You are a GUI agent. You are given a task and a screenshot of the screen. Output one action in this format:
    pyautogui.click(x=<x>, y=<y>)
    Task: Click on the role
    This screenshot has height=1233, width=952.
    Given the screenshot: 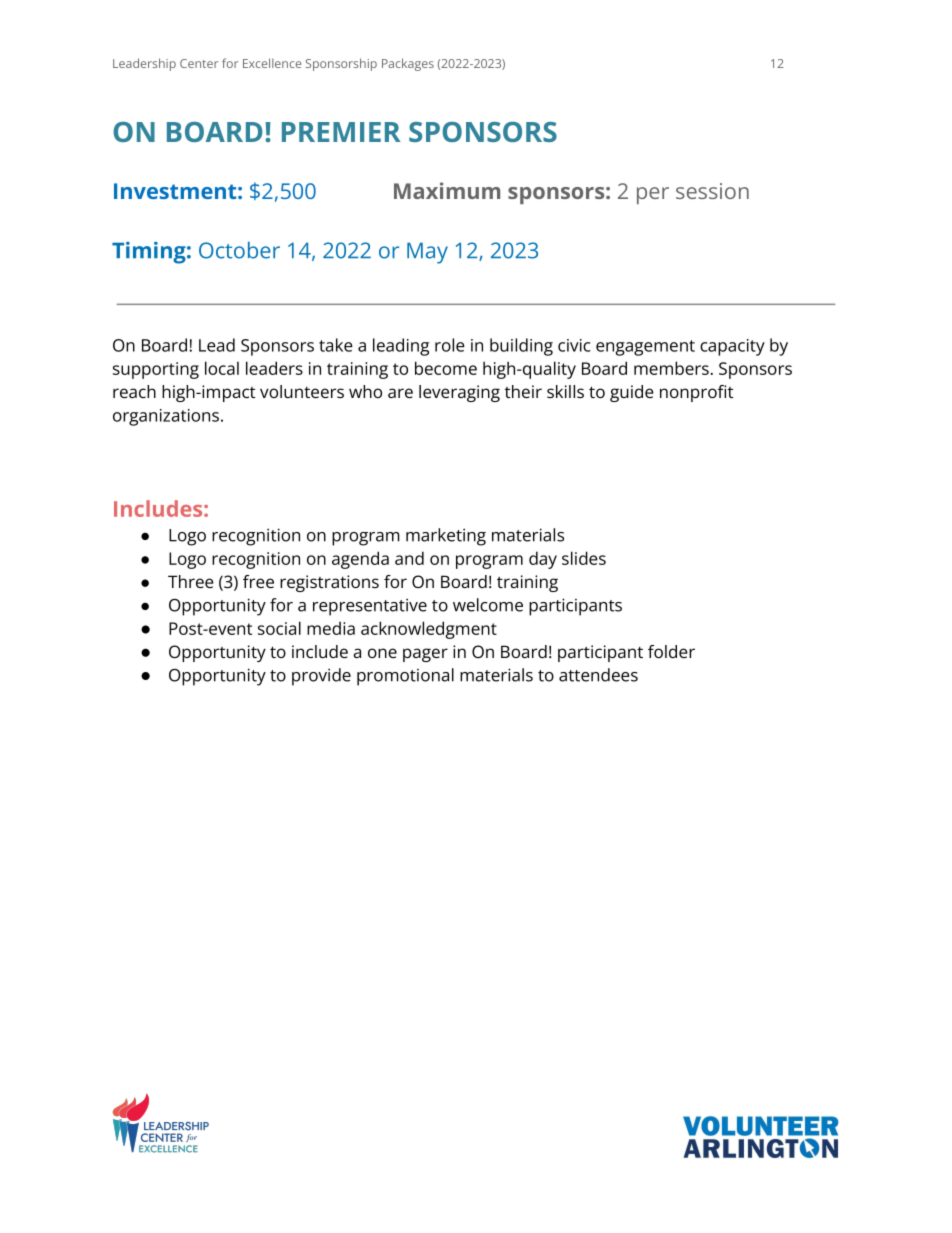 What is the action you would take?
    pyautogui.click(x=450, y=345)
